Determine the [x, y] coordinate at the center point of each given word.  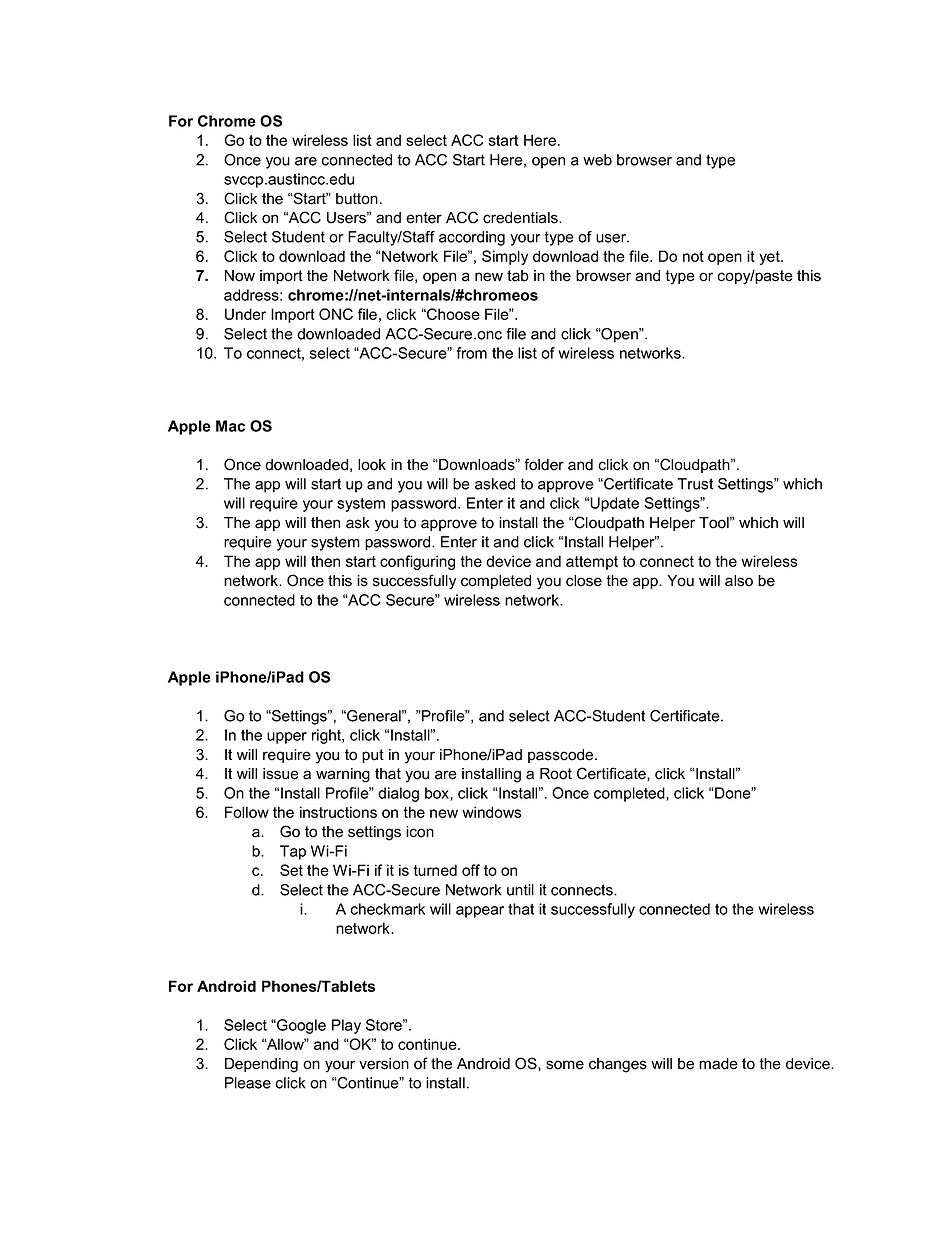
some [565, 1065]
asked [495, 484]
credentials [521, 218]
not [693, 256]
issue [281, 774]
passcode [562, 756]
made [718, 1064]
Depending [261, 1065]
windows [492, 812]
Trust [695, 484]
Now [240, 276]
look [372, 465]
